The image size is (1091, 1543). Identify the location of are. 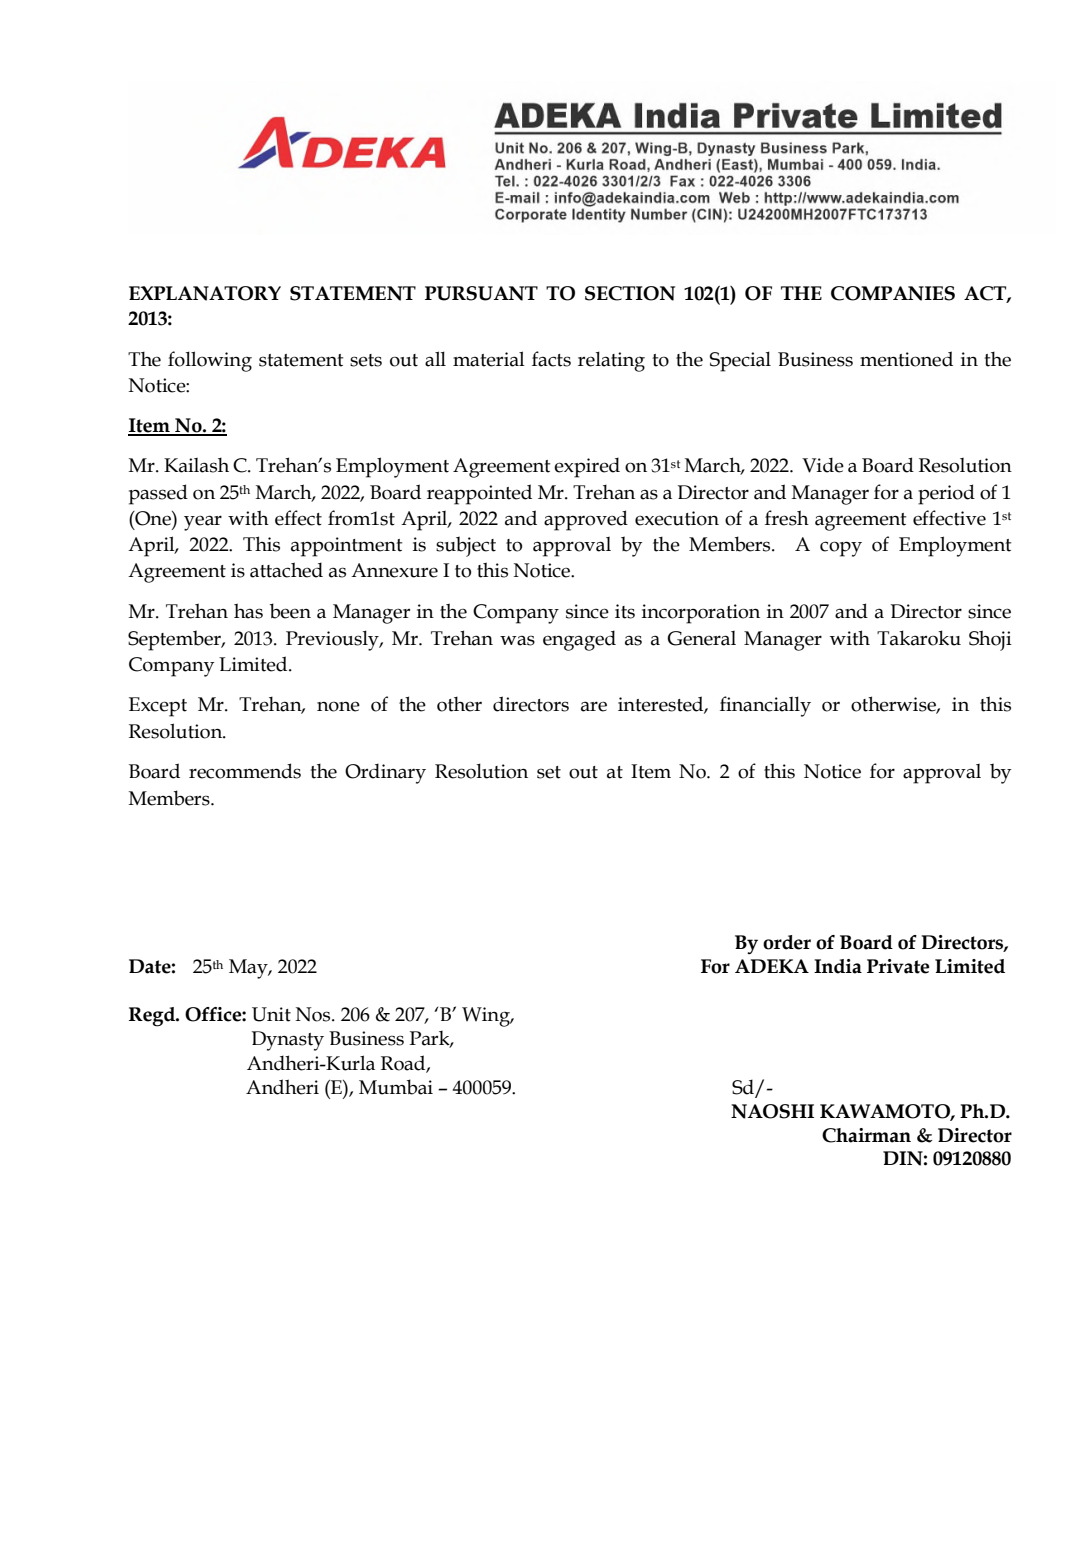
(594, 706).
